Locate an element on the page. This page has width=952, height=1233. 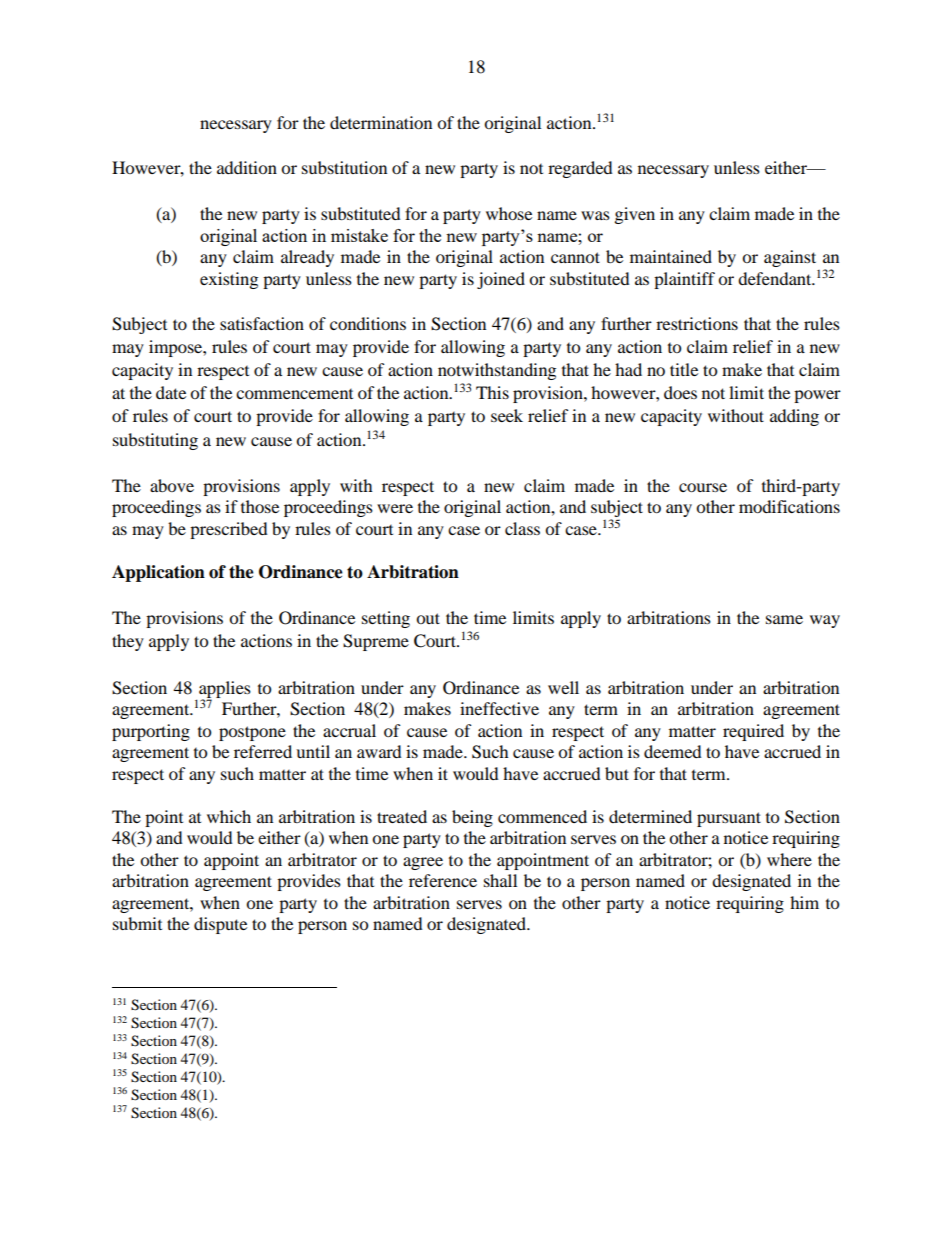
addition is located at coordinates (247, 167).
